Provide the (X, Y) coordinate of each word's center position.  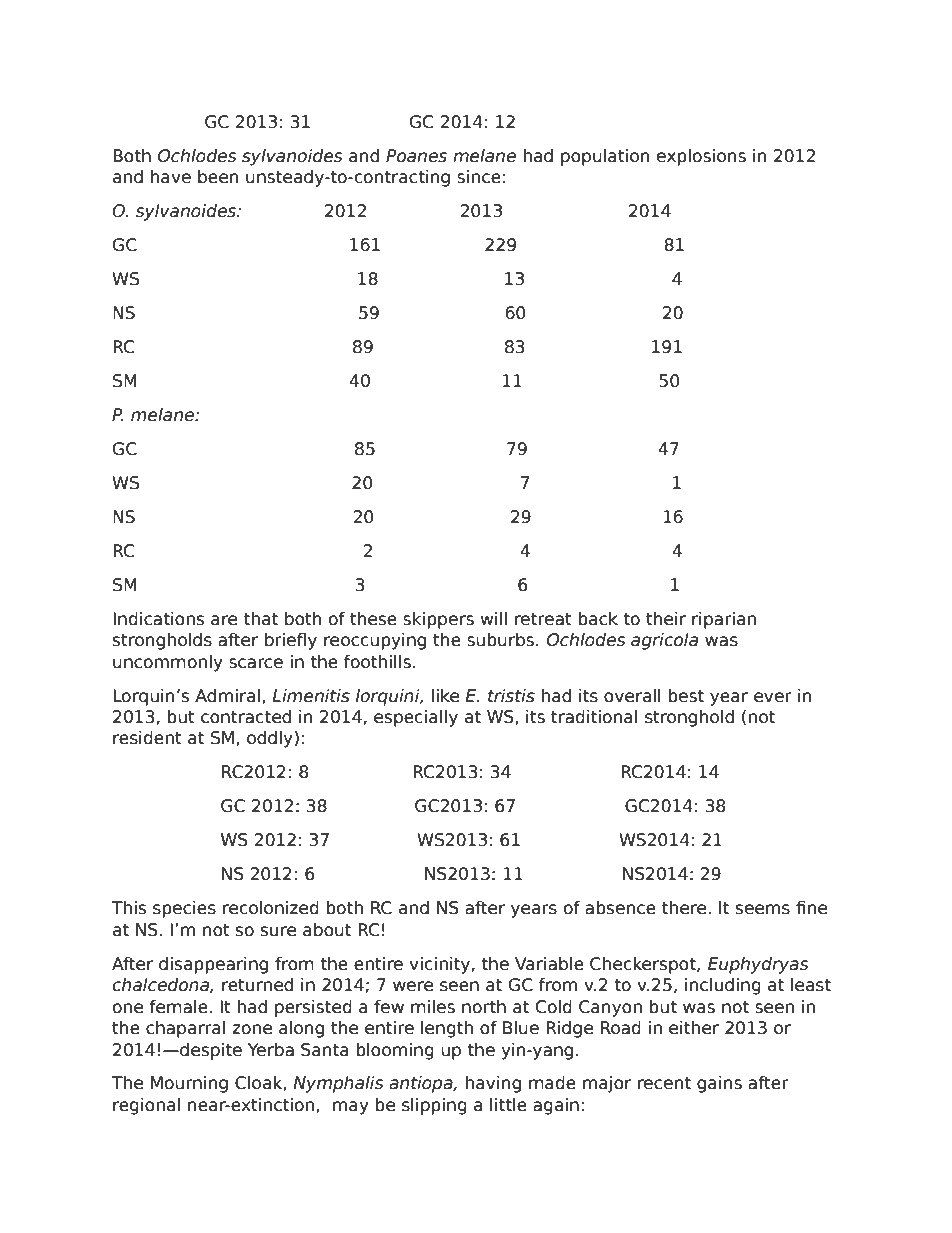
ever (773, 697)
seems (763, 909)
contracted (246, 717)
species (184, 909)
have (171, 177)
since (479, 177)
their (666, 619)
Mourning (189, 1084)
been (218, 177)
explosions (701, 157)
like (445, 696)
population (605, 157)
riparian (724, 620)
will (494, 618)
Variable (549, 964)
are (224, 620)
